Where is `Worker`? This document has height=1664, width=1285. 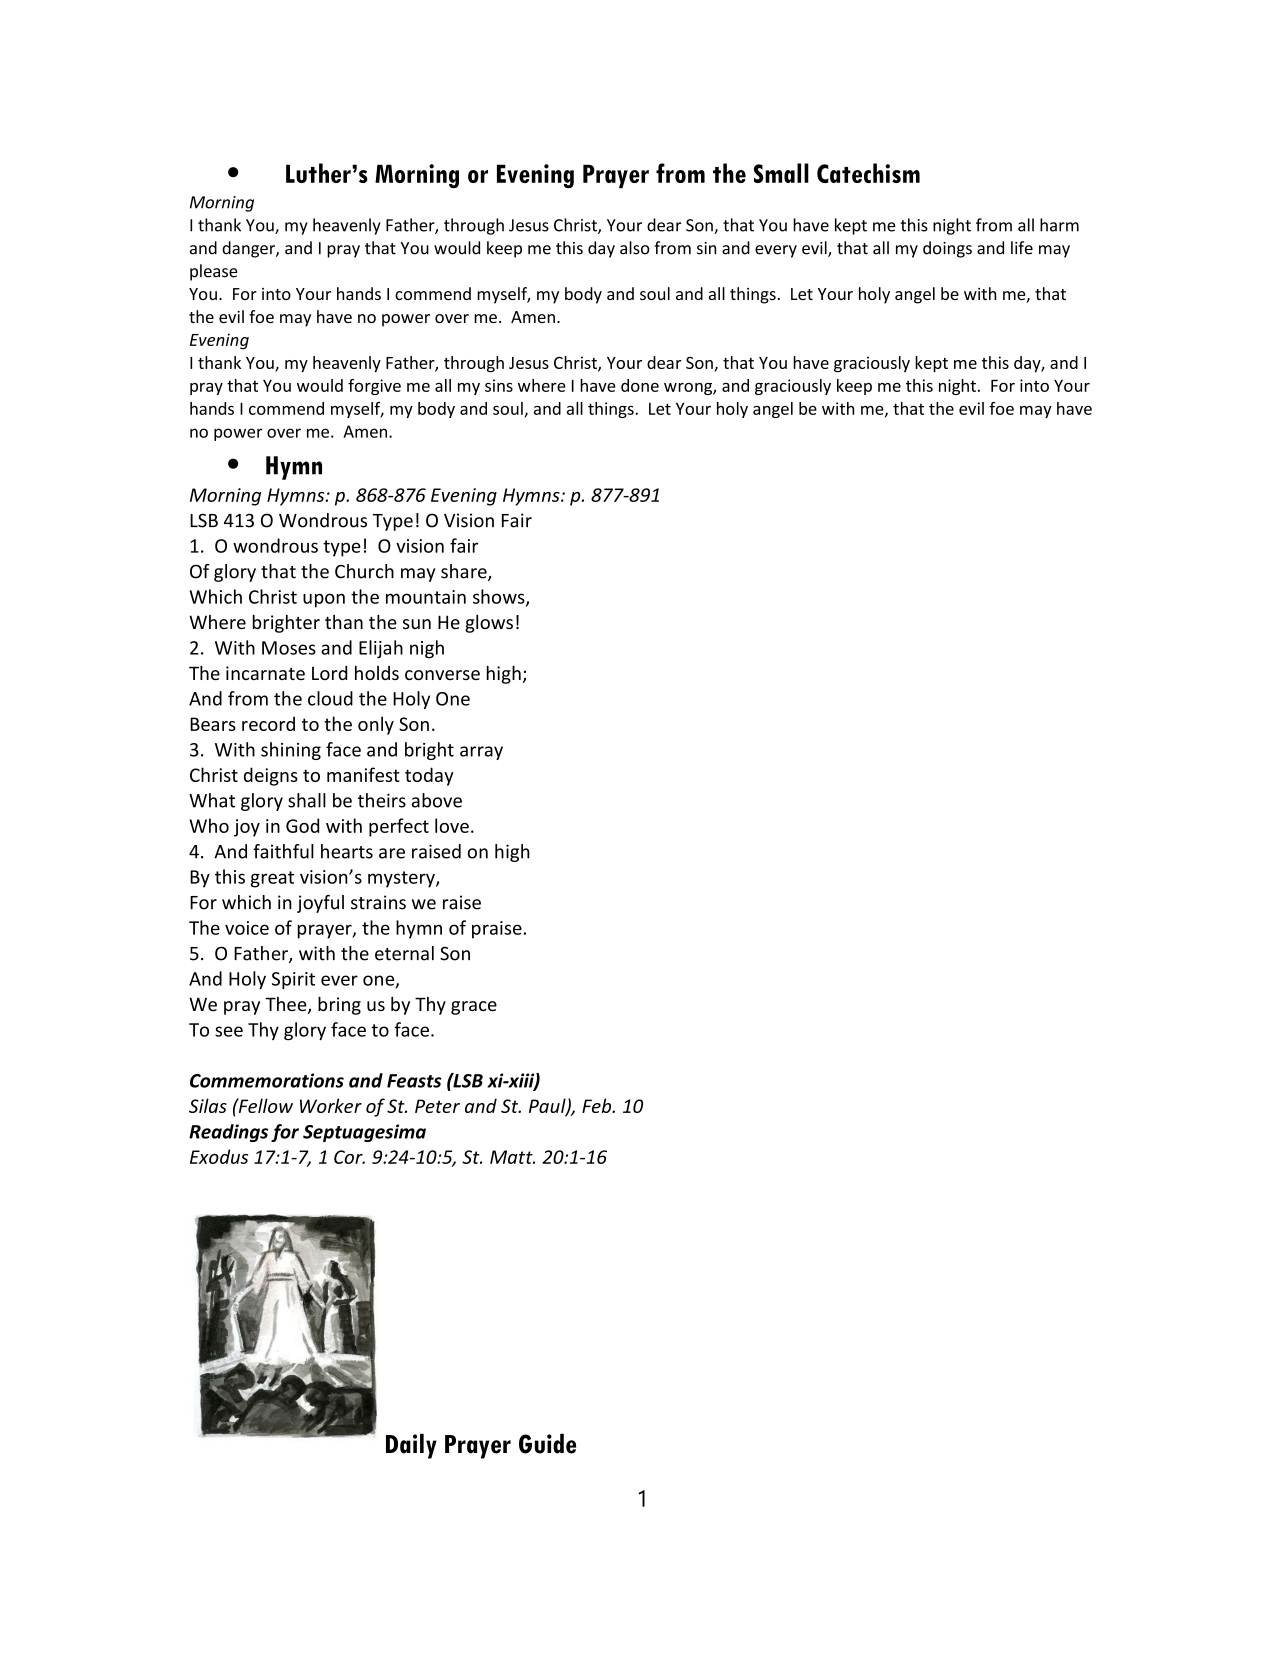
Worker is located at coordinates (331, 1105).
